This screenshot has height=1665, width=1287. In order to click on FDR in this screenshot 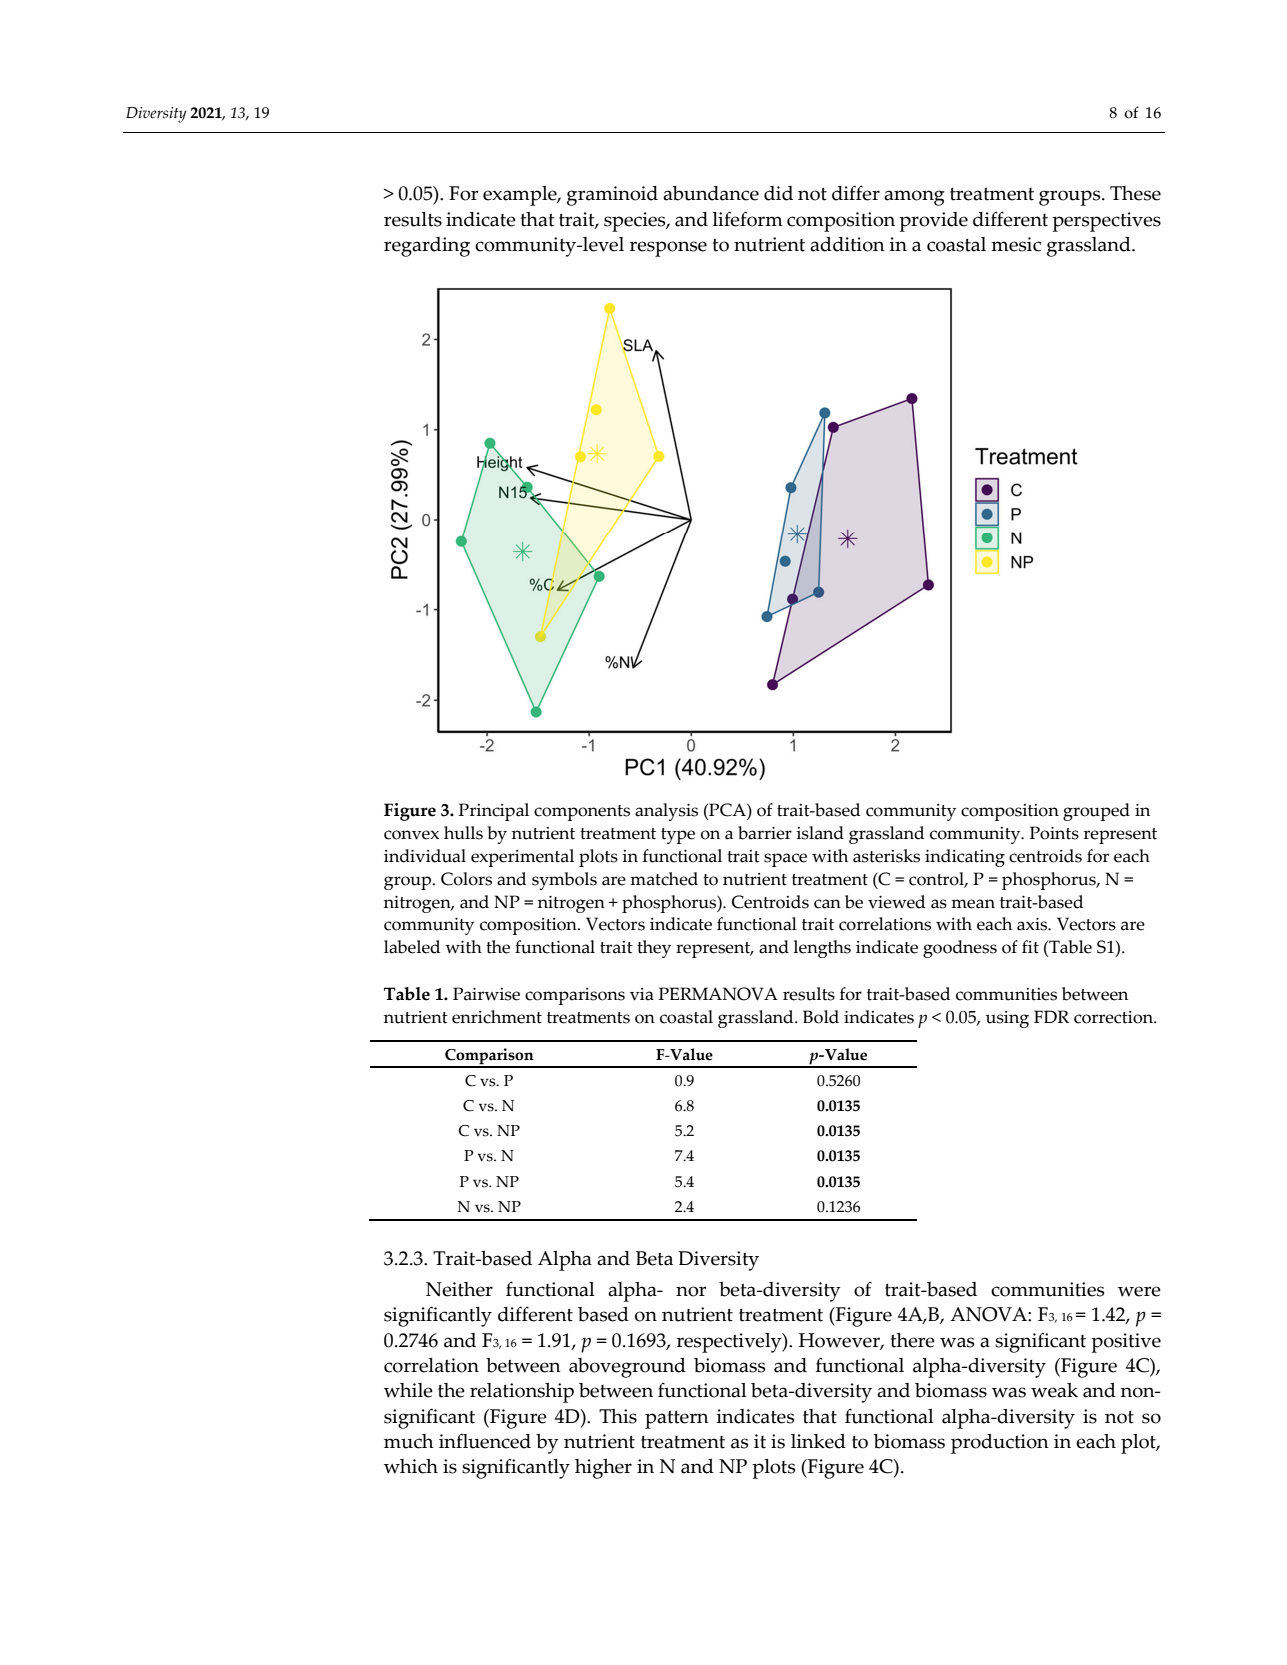, I will do `click(1051, 1016)`.
